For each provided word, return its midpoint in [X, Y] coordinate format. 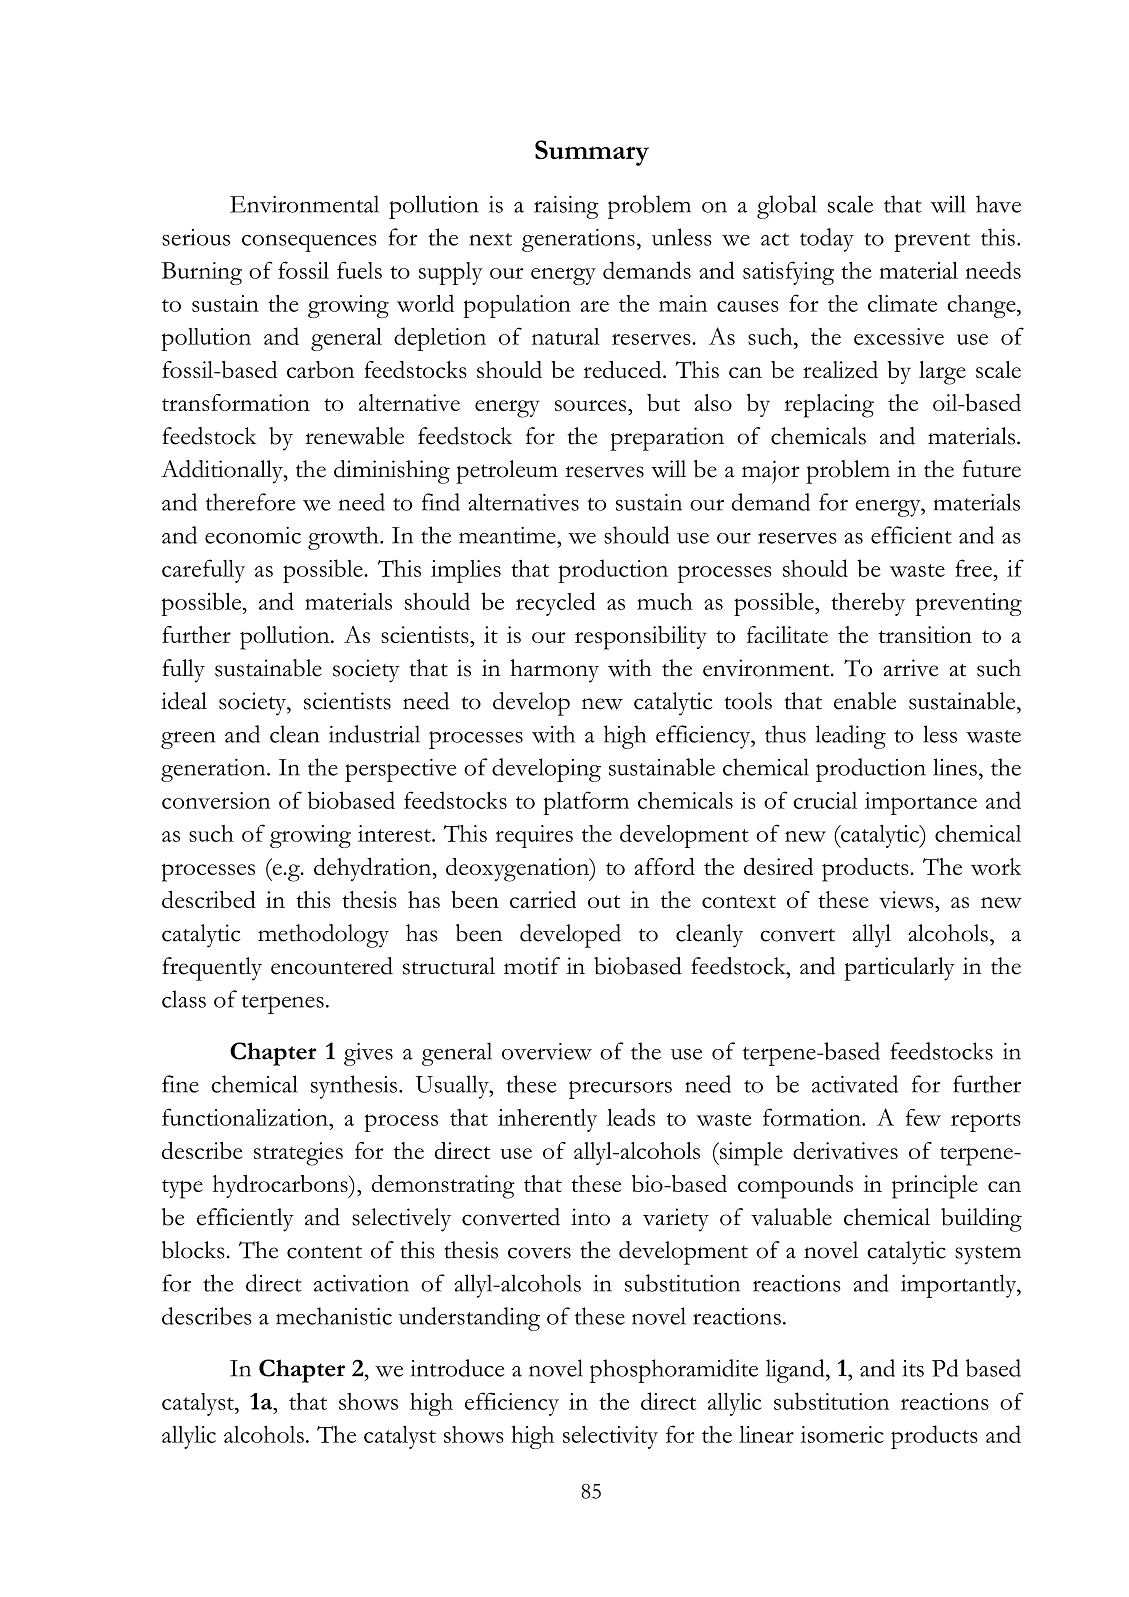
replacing [829, 406]
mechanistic [334, 1316]
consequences [309, 243]
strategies [298, 1154]
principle [935, 1187]
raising [566, 207]
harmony [554, 671]
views [907, 899]
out [604, 901]
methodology [323, 936]
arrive [910, 668]
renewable [354, 436]
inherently [547, 1120]
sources [592, 405]
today [827, 240]
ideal [184, 701]
